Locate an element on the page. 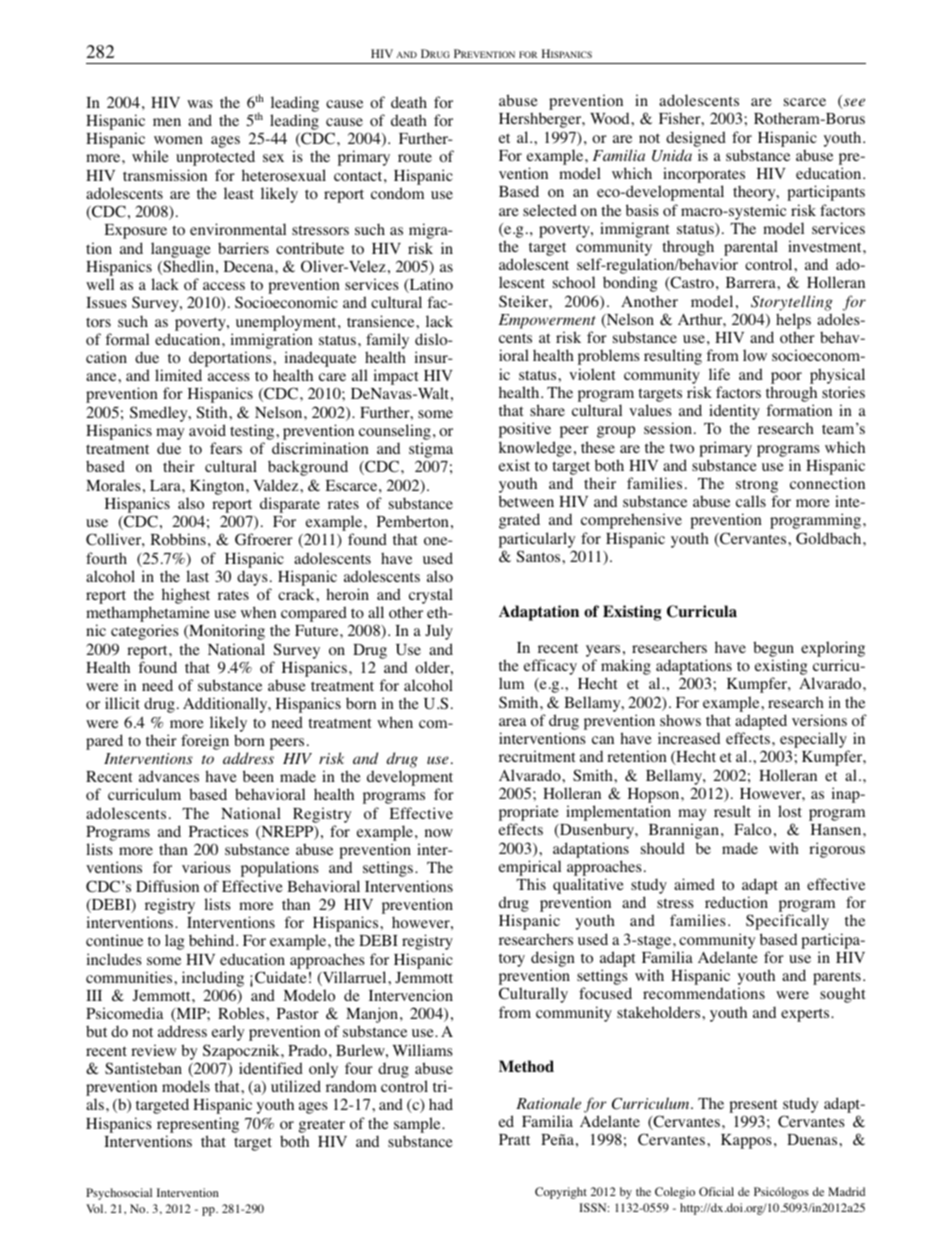  stigma is located at coordinates (431, 451).
